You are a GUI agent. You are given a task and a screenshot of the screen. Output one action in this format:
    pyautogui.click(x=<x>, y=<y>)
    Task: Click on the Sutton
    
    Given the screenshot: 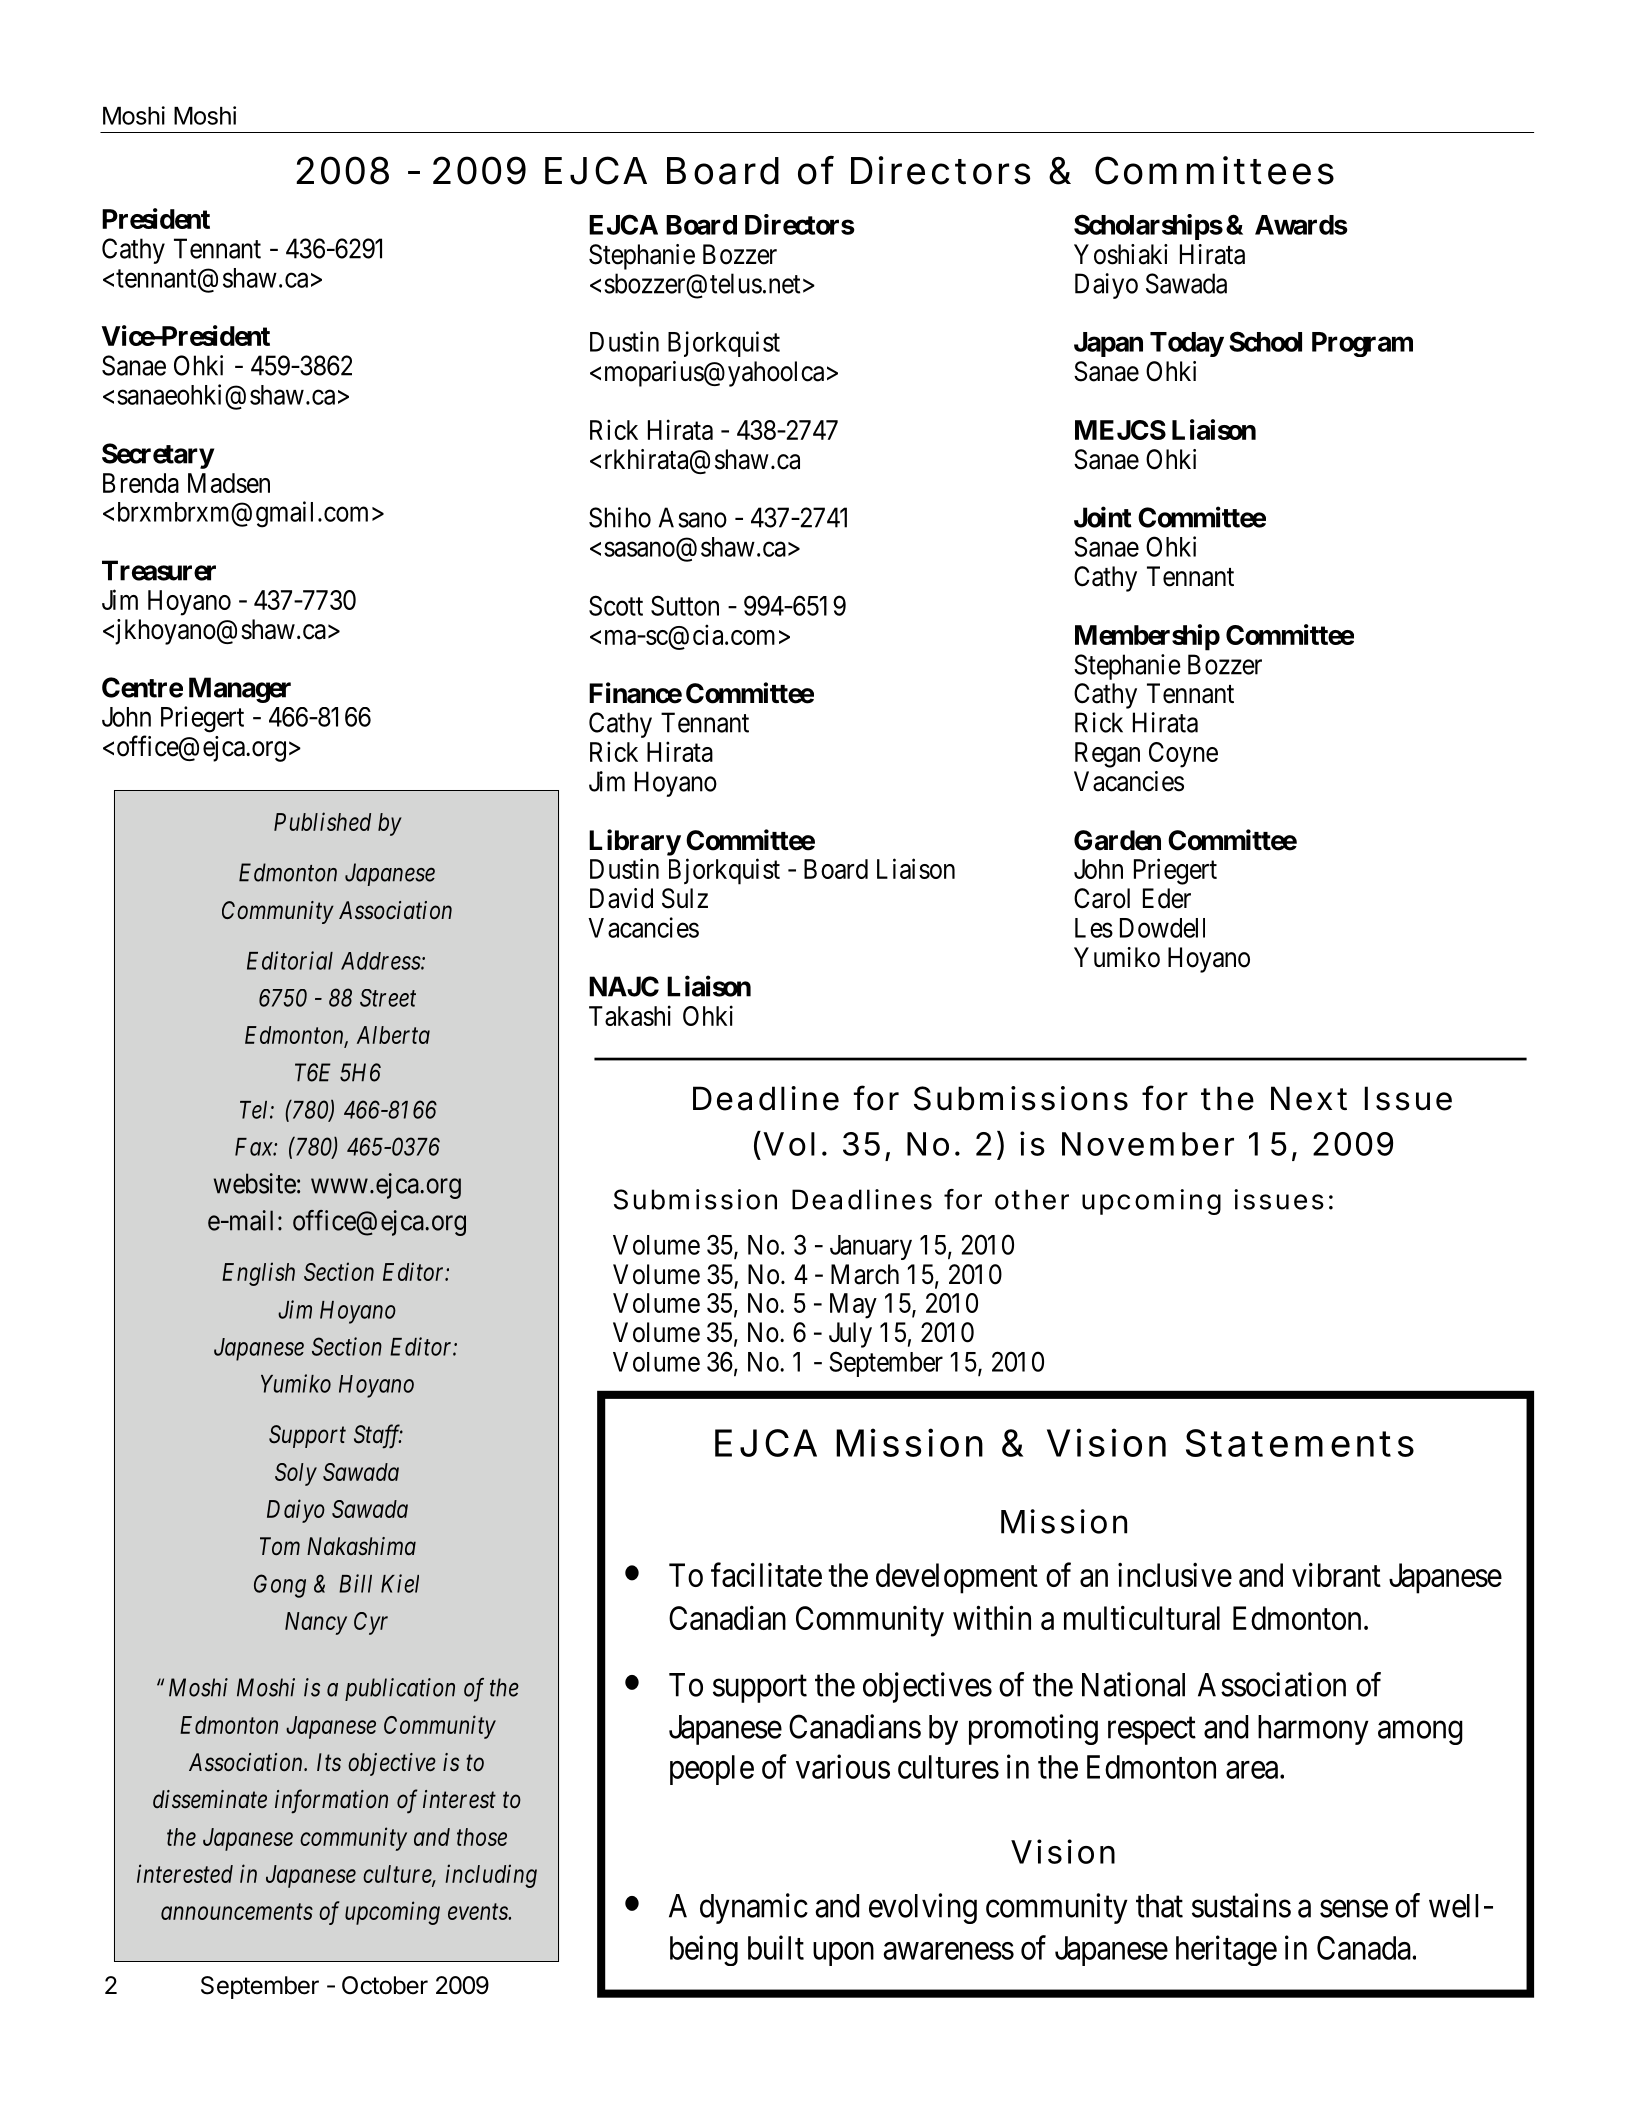 What is the action you would take?
    pyautogui.click(x=685, y=605)
